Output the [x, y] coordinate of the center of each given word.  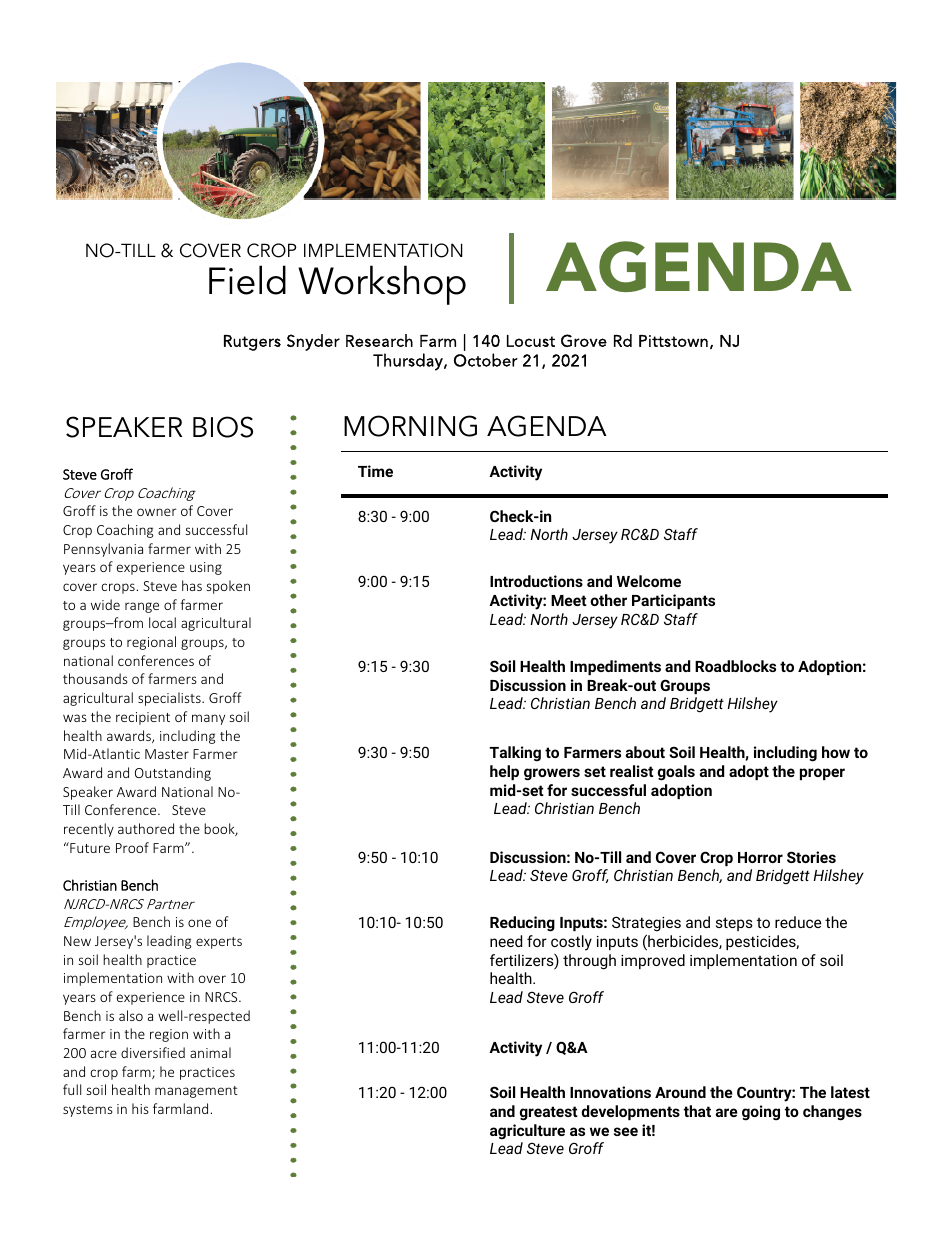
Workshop [382, 285]
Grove [584, 340]
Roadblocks [735, 666]
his [140, 1108]
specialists [170, 699]
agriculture [527, 1132]
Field [247, 280]
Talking [515, 754]
